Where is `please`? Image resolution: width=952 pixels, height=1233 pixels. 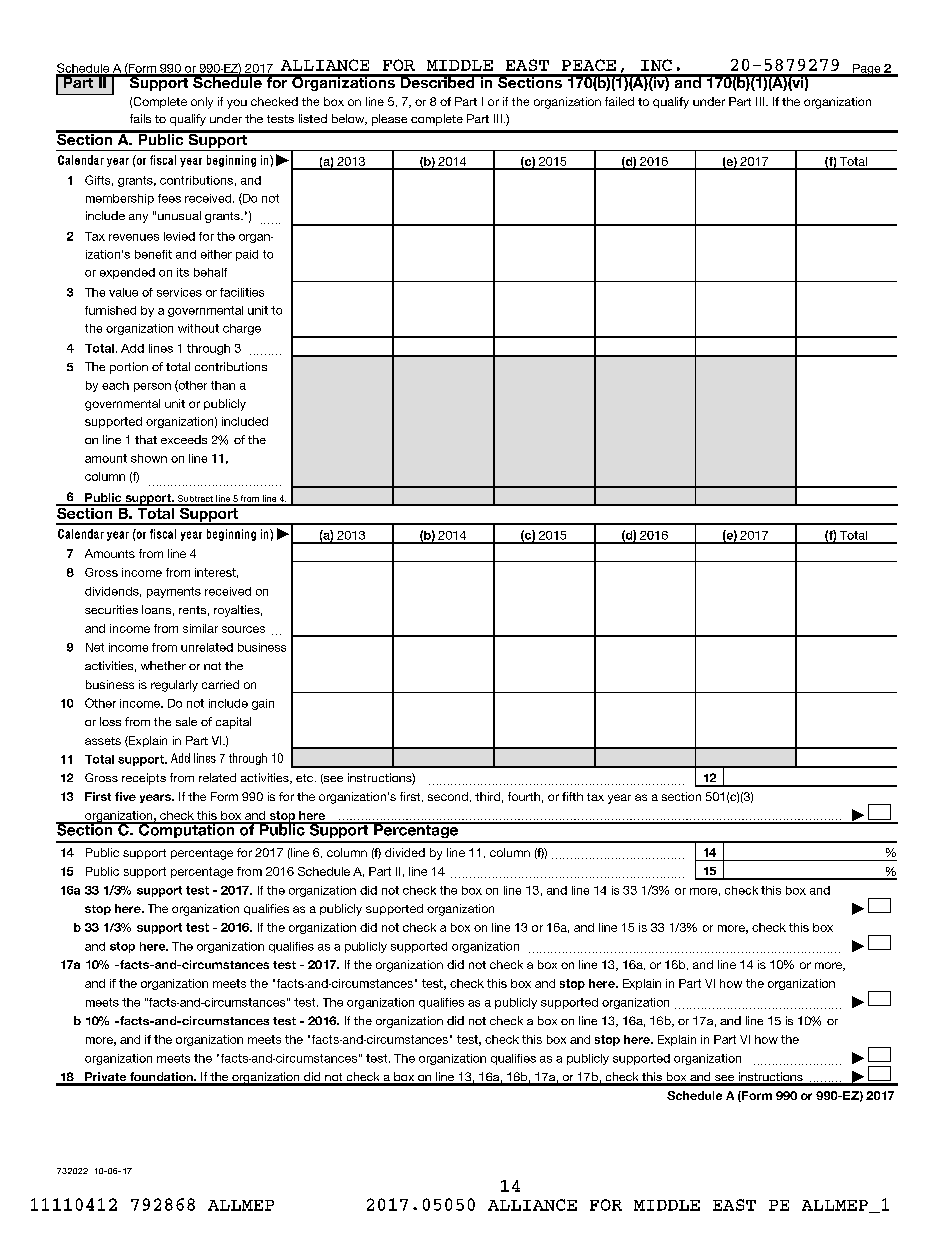 please is located at coordinates (389, 120).
